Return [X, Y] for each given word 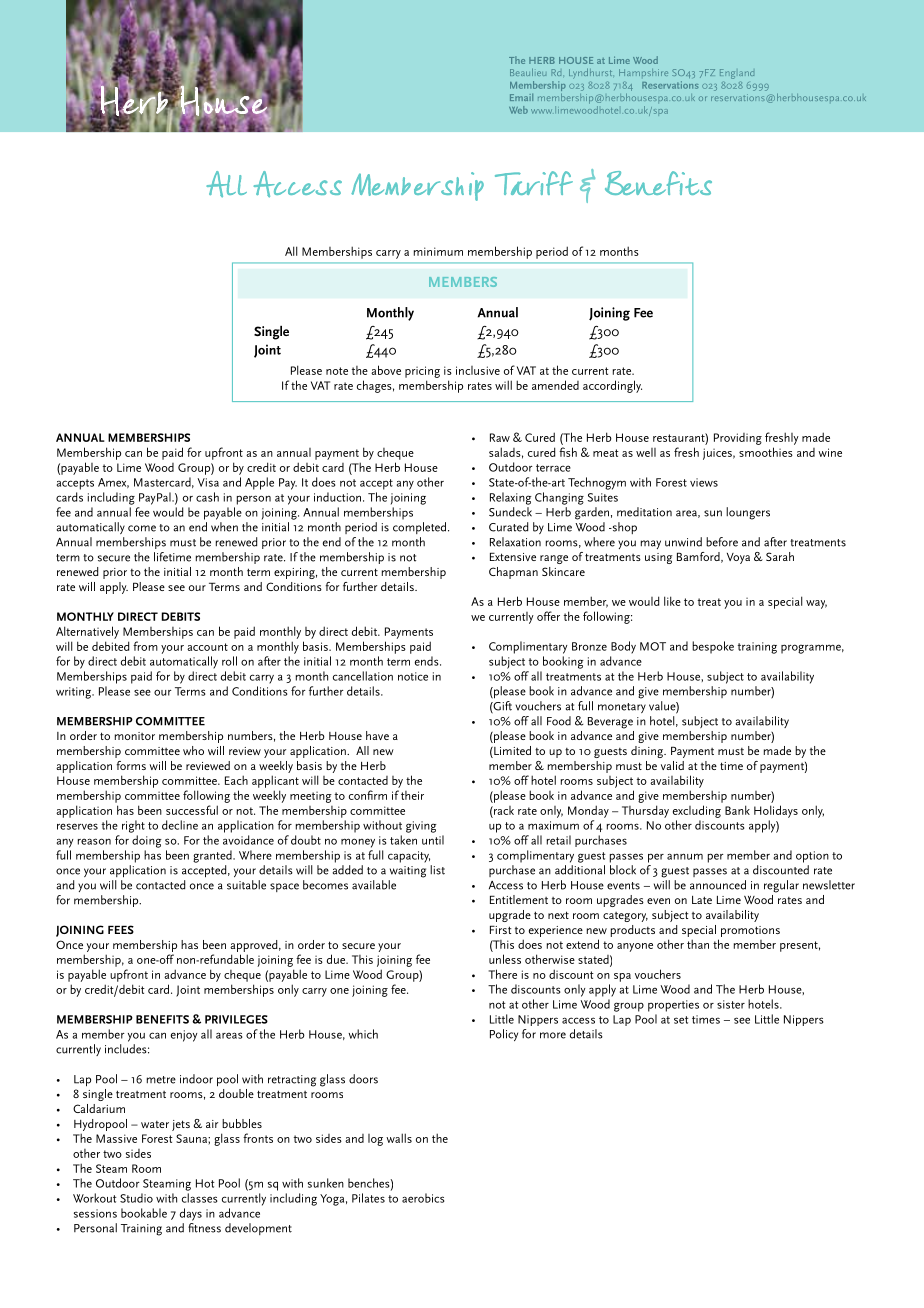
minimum [438, 251]
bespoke [713, 647]
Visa [208, 482]
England [737, 74]
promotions [750, 931]
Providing [738, 439]
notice [413, 676]
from [145, 646]
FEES [121, 929]
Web [518, 110]
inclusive [478, 370]
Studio [136, 1198]
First [500, 929]
